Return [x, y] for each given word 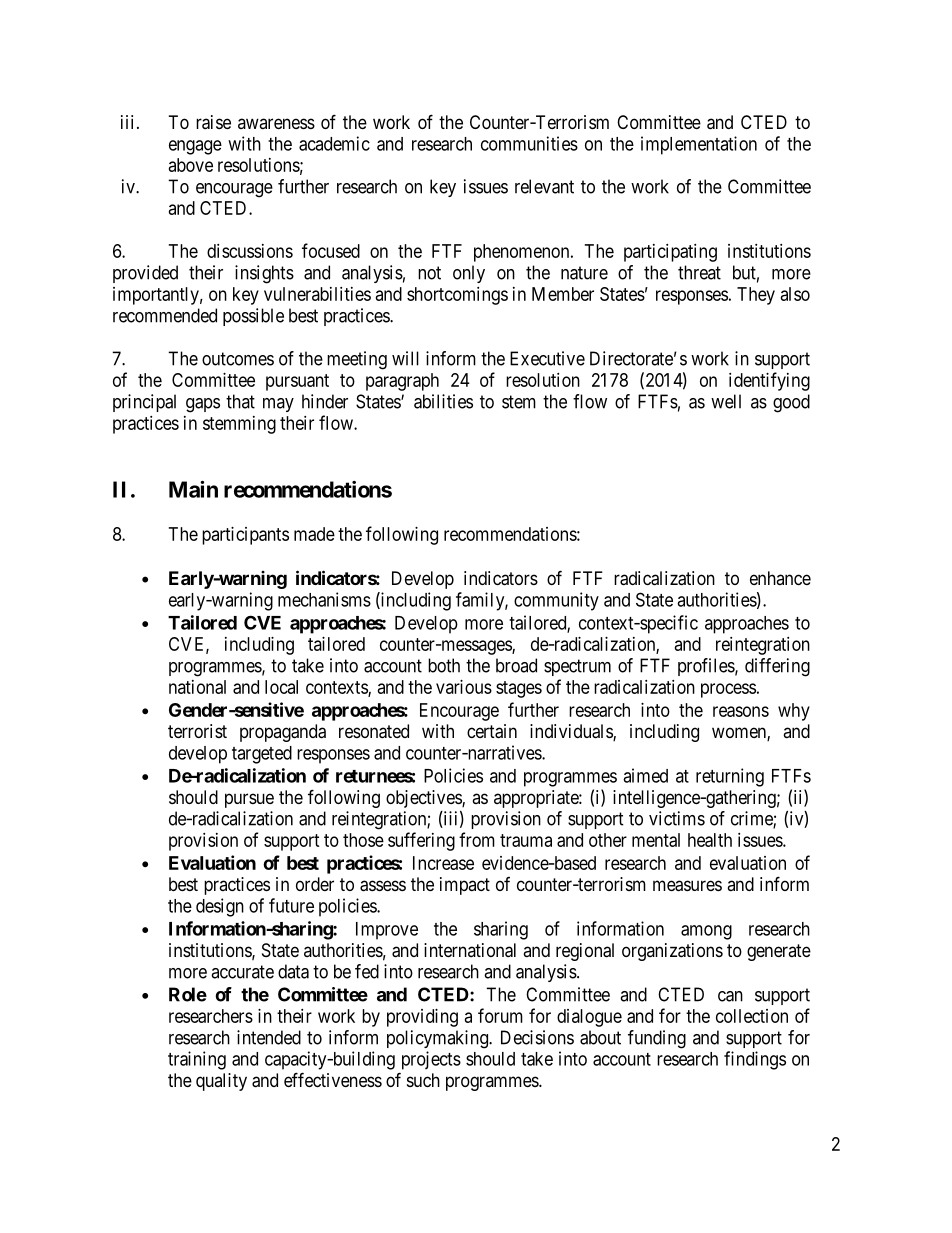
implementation [699, 145]
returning [730, 777]
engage [195, 147]
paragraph [402, 382]
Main [193, 489]
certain [492, 731]
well [726, 401]
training [197, 1060]
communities [529, 143]
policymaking [438, 1039]
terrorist [197, 731]
